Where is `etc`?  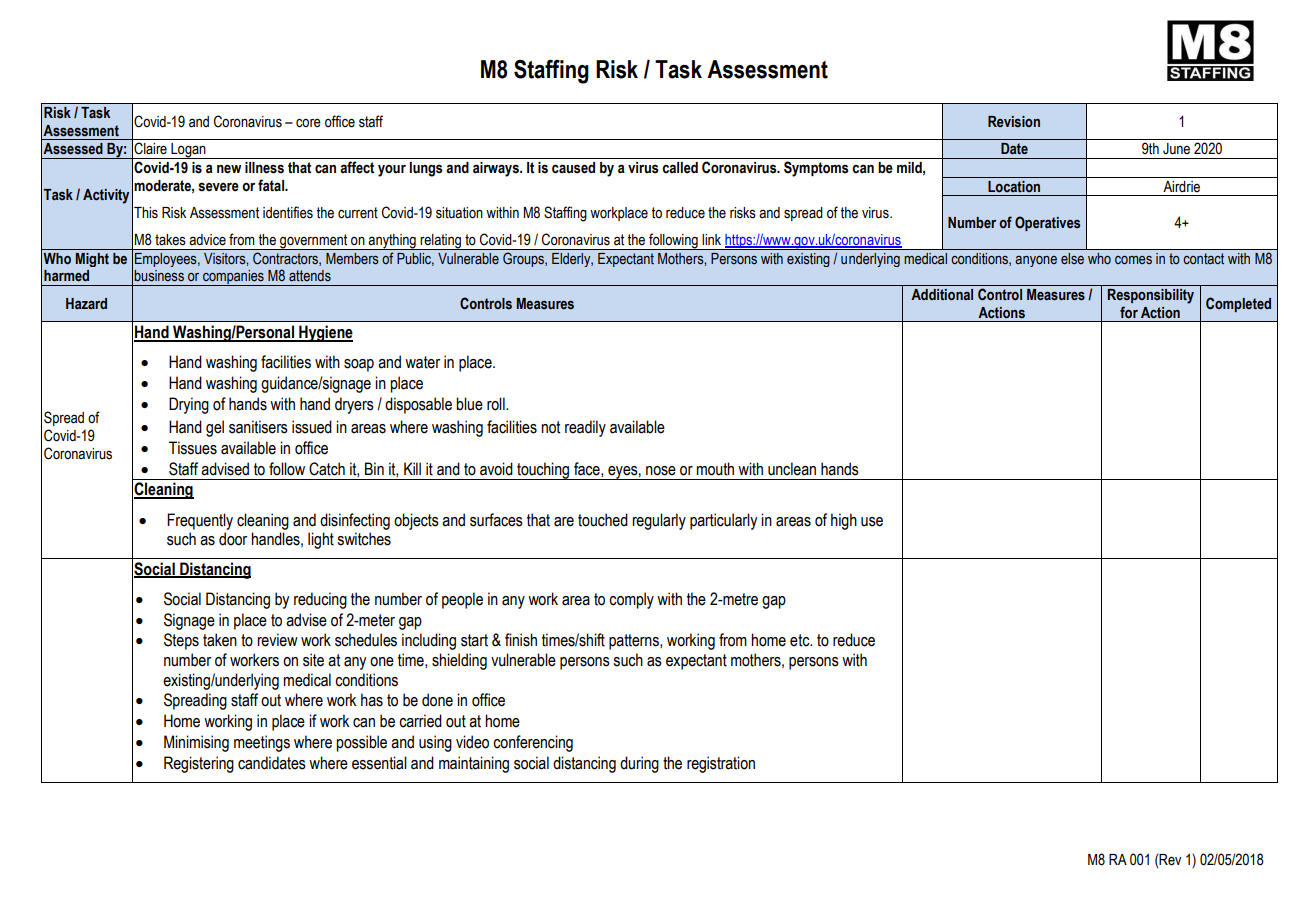 etc is located at coordinates (801, 640).
